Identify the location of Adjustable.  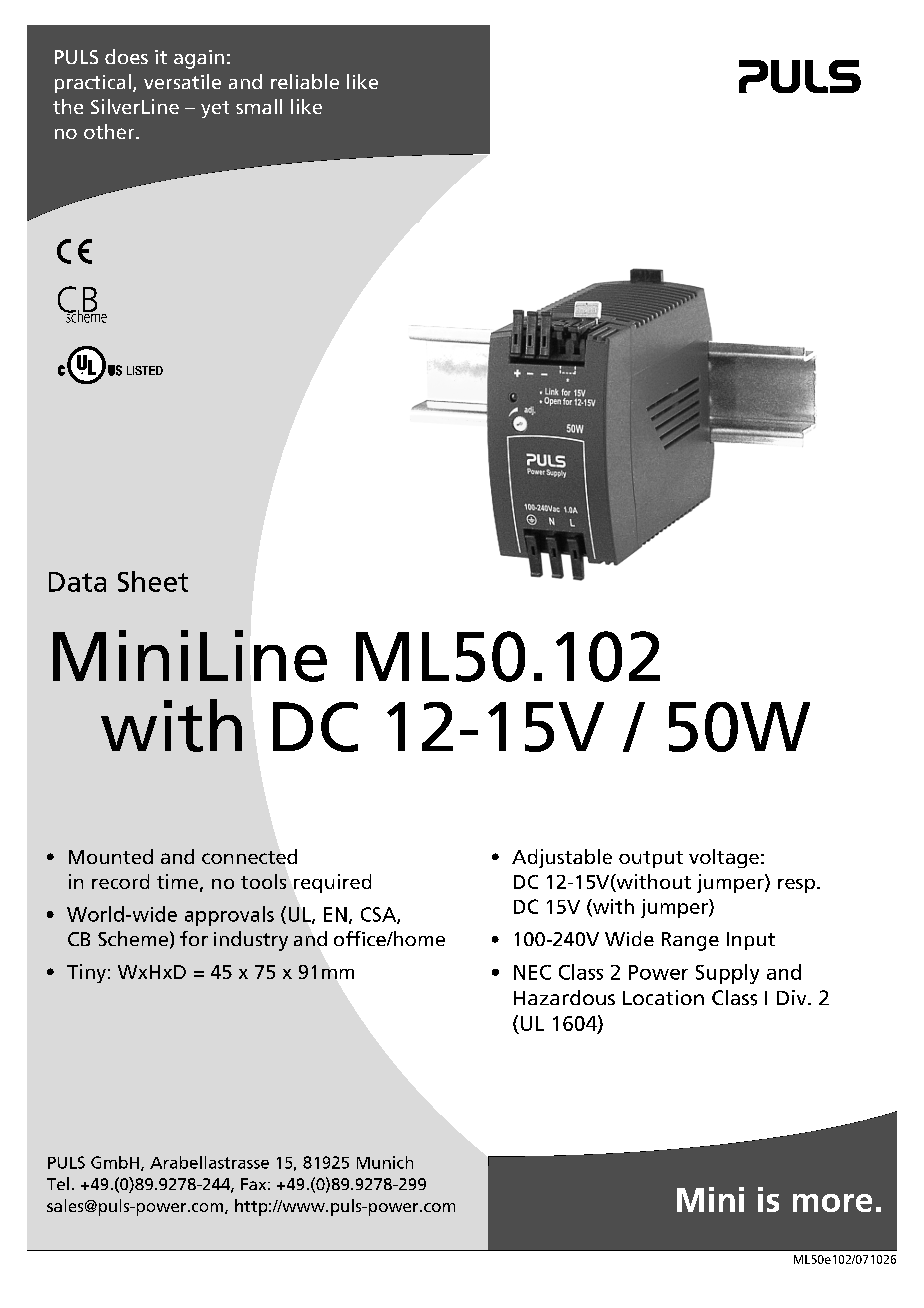
(562, 858).
